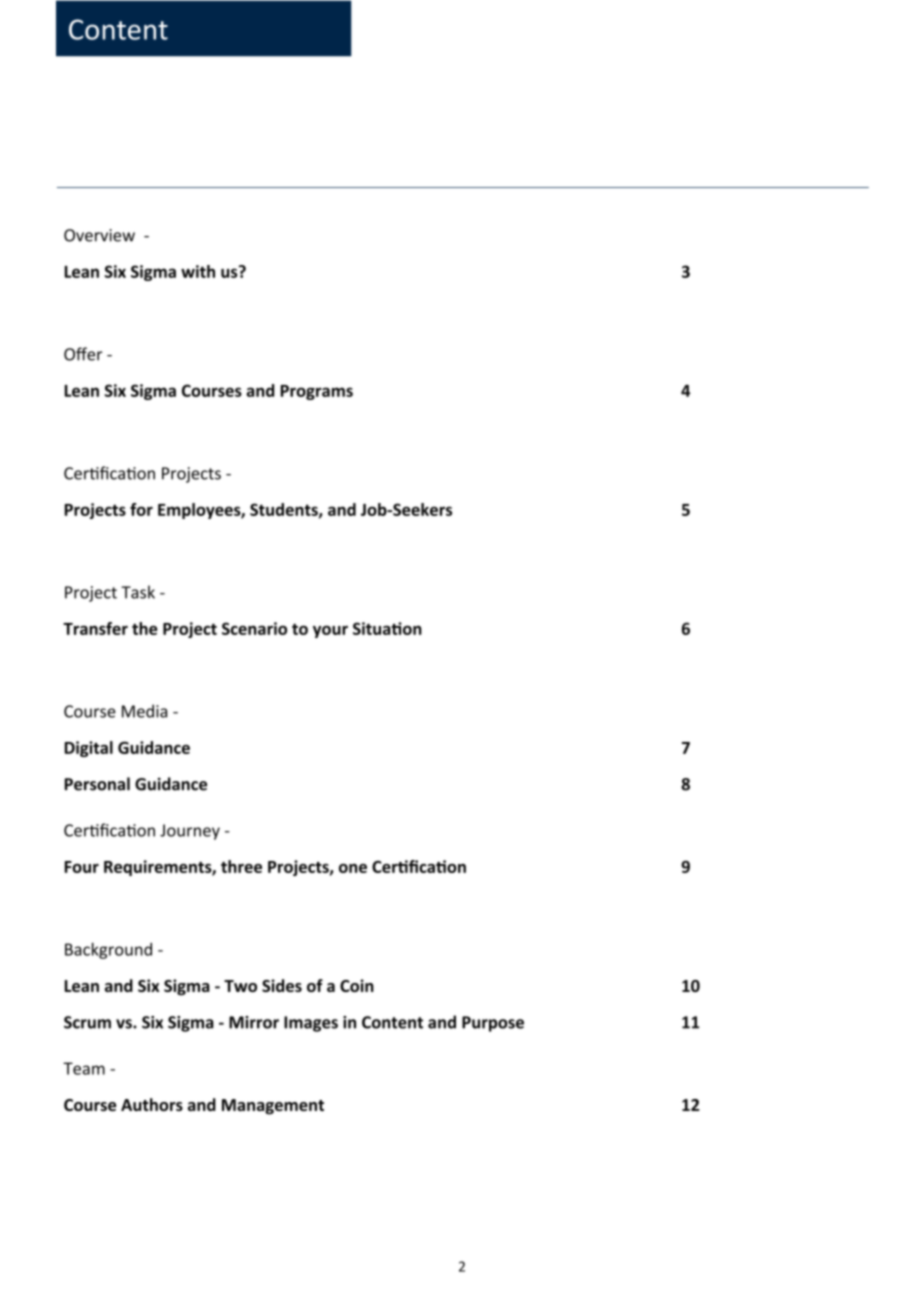 Image resolution: width=924 pixels, height=1308 pixels. What do you see at coordinates (99, 235) in the document?
I see `Overview` at bounding box center [99, 235].
